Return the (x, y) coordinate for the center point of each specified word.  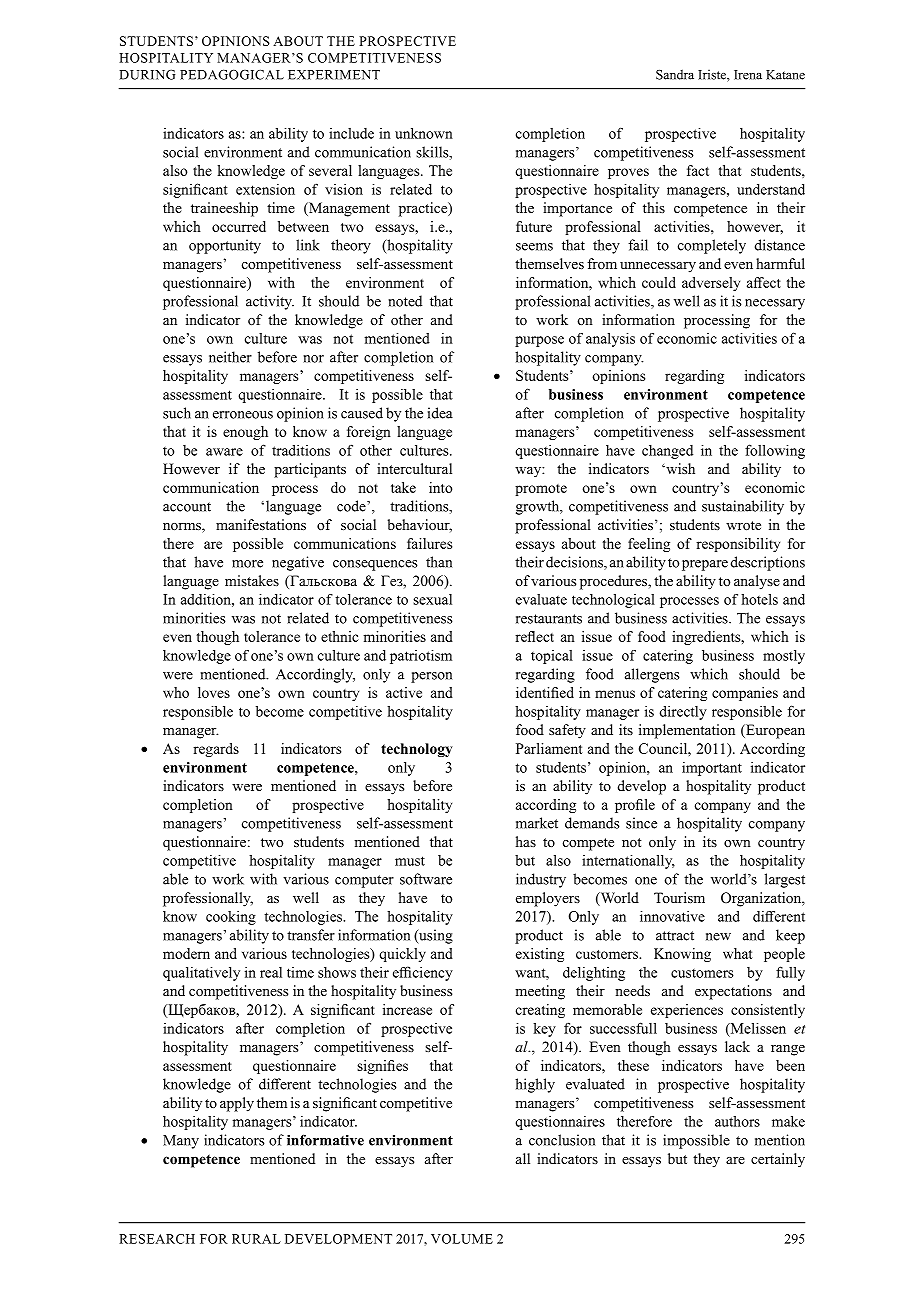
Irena (748, 75)
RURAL (256, 1239)
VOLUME (462, 1239)
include (351, 133)
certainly (778, 1160)
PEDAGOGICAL (232, 75)
